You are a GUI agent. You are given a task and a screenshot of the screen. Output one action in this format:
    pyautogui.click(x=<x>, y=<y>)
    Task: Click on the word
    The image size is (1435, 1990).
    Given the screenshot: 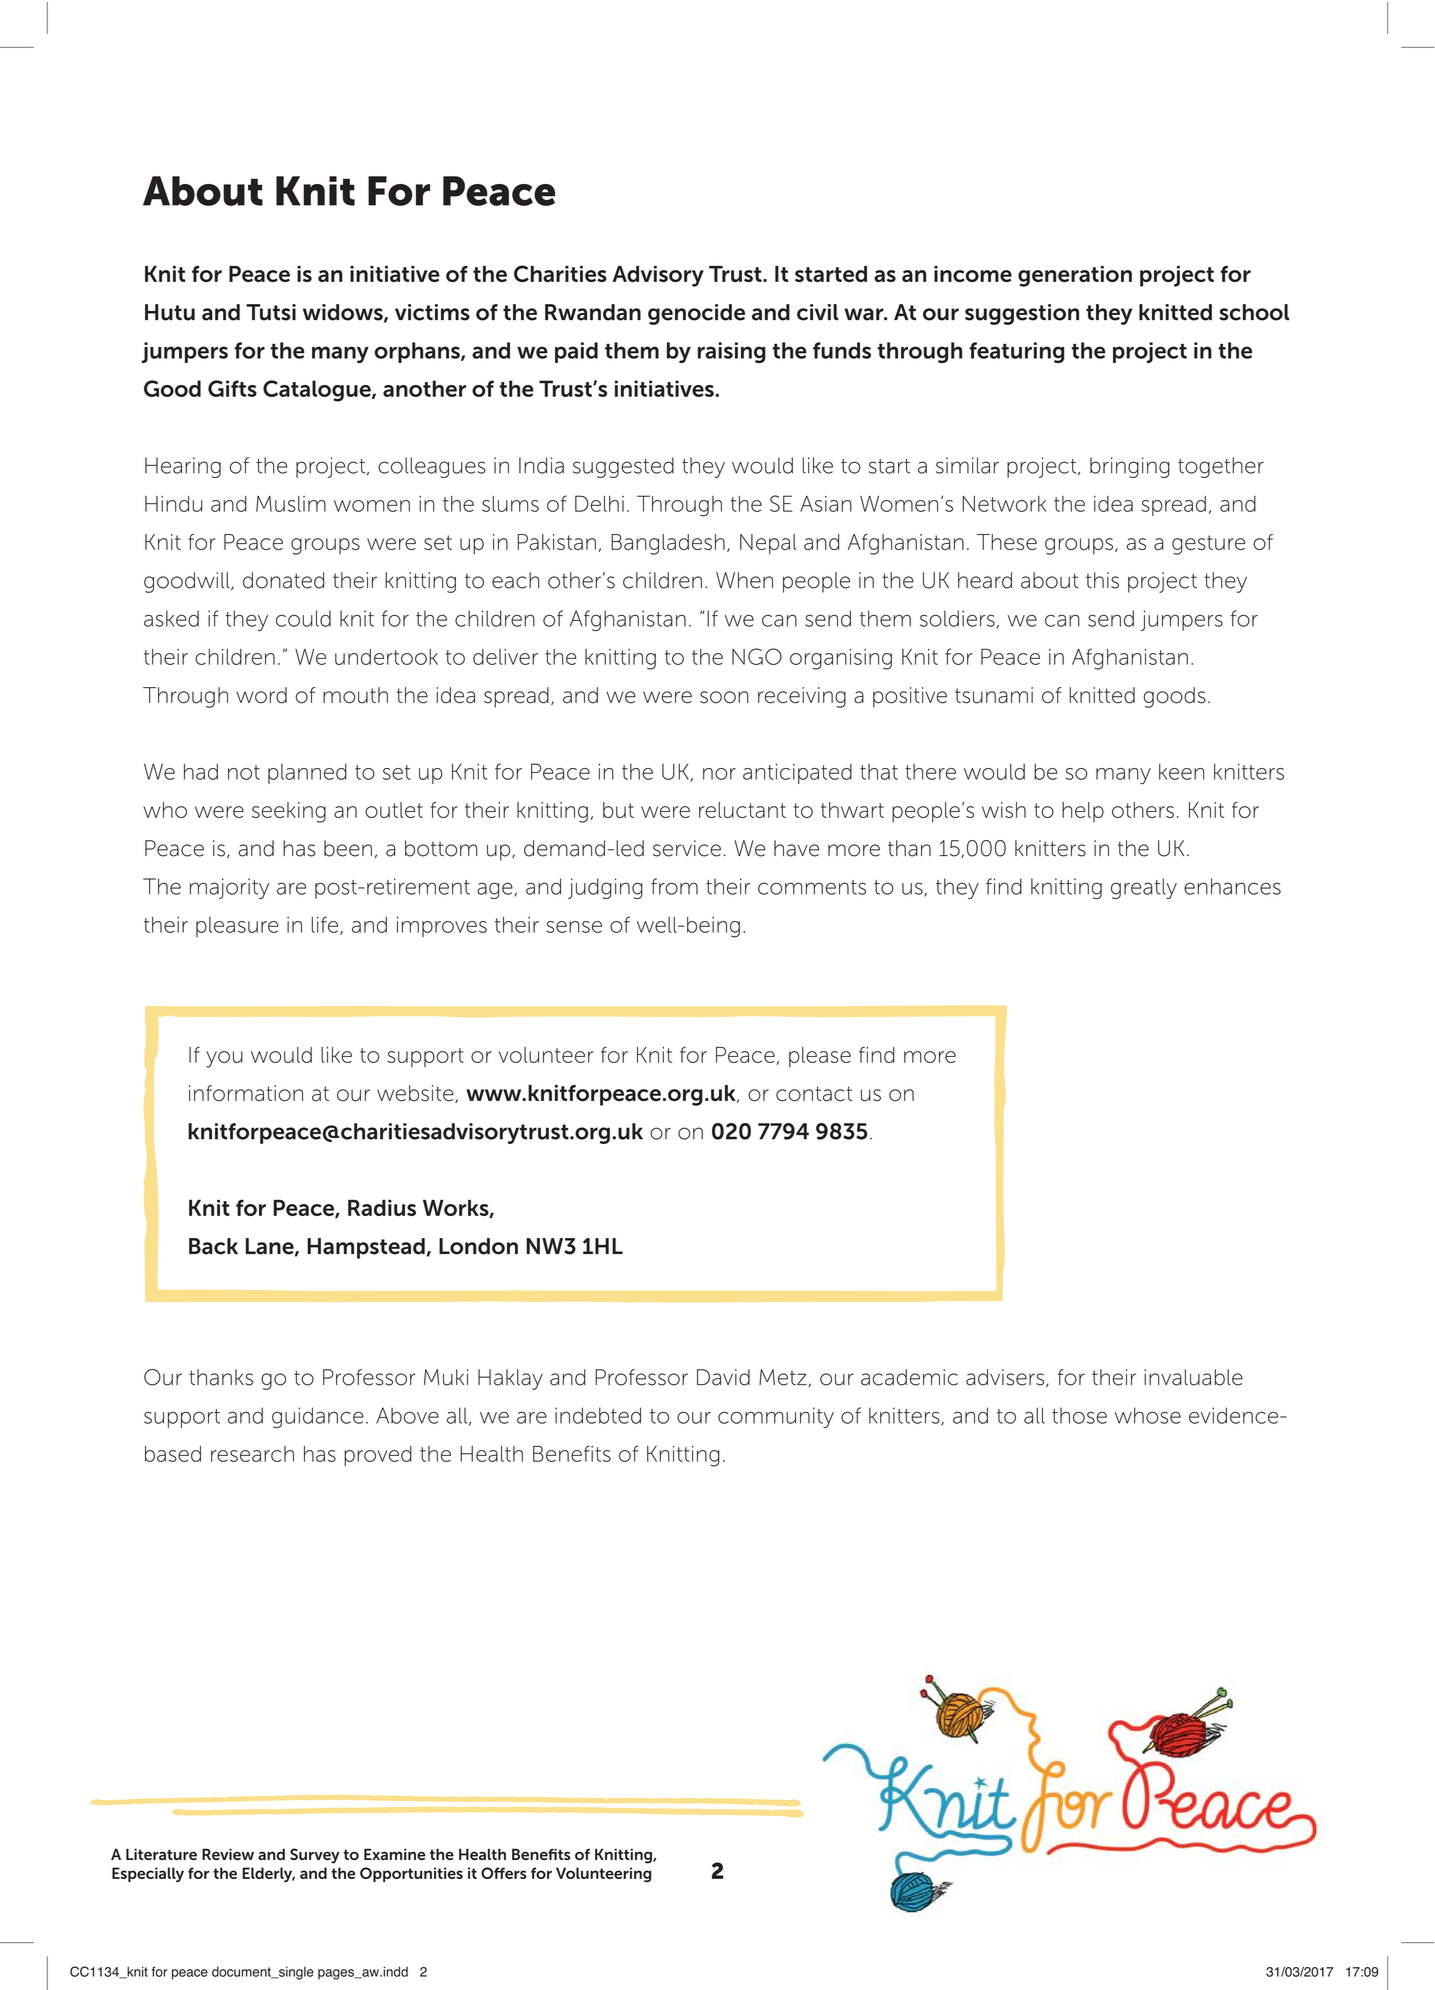 What is the action you would take?
    pyautogui.click(x=261, y=695)
